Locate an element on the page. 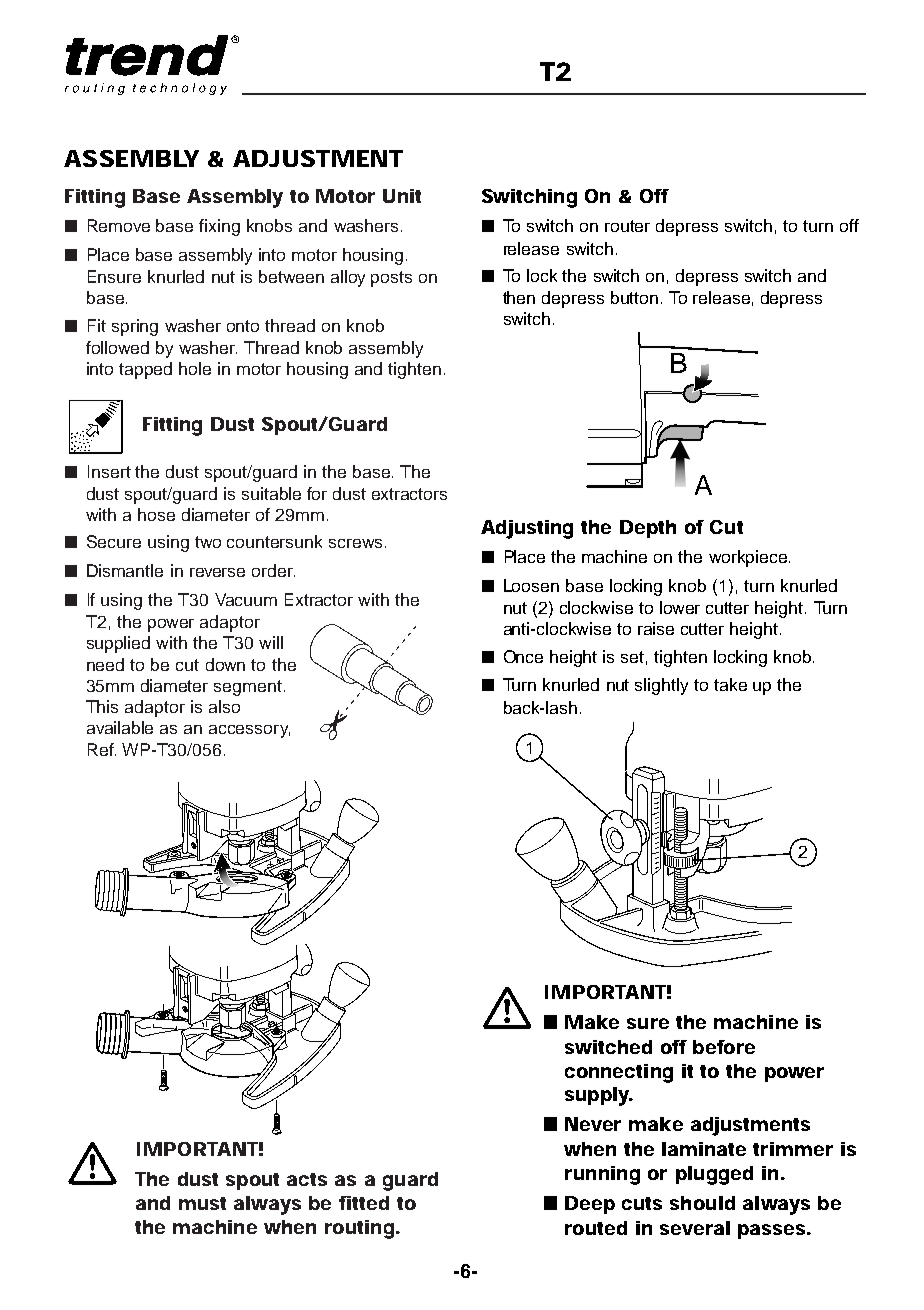  also is located at coordinates (224, 706).
